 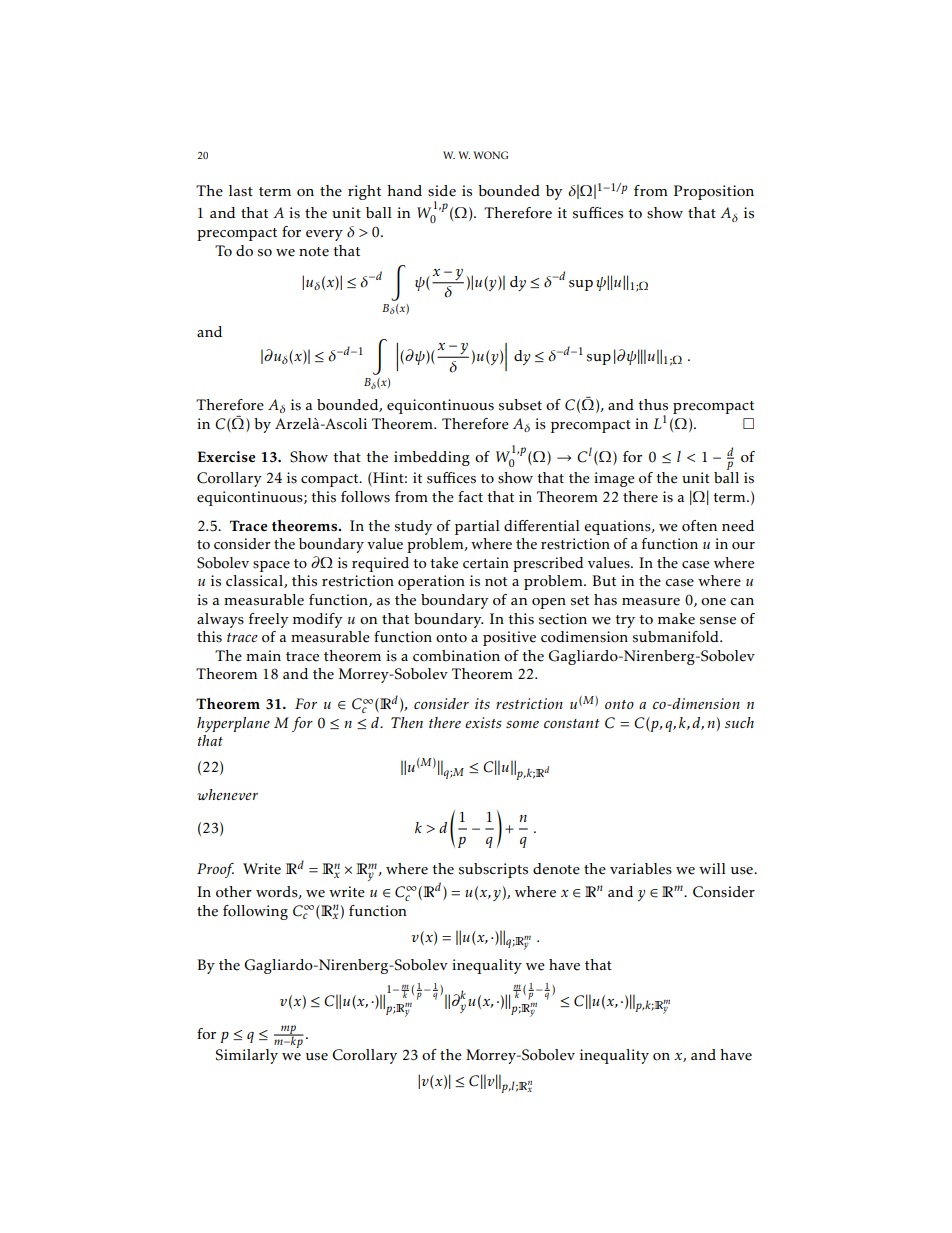 What do you see at coordinates (247, 1056) in the screenshot?
I see `Similarly` at bounding box center [247, 1056].
